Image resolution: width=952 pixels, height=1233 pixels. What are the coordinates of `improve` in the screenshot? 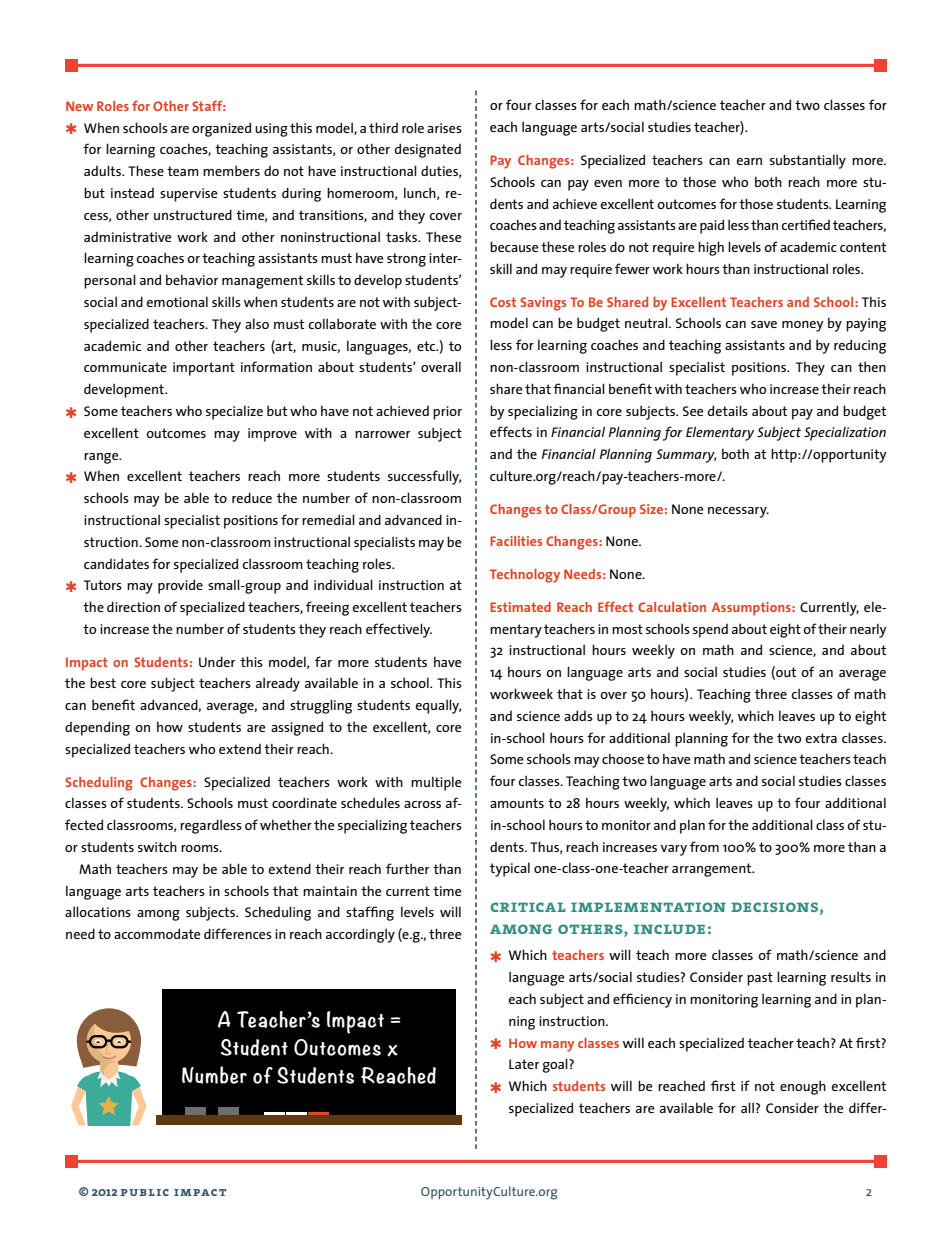 It's located at (272, 435).
